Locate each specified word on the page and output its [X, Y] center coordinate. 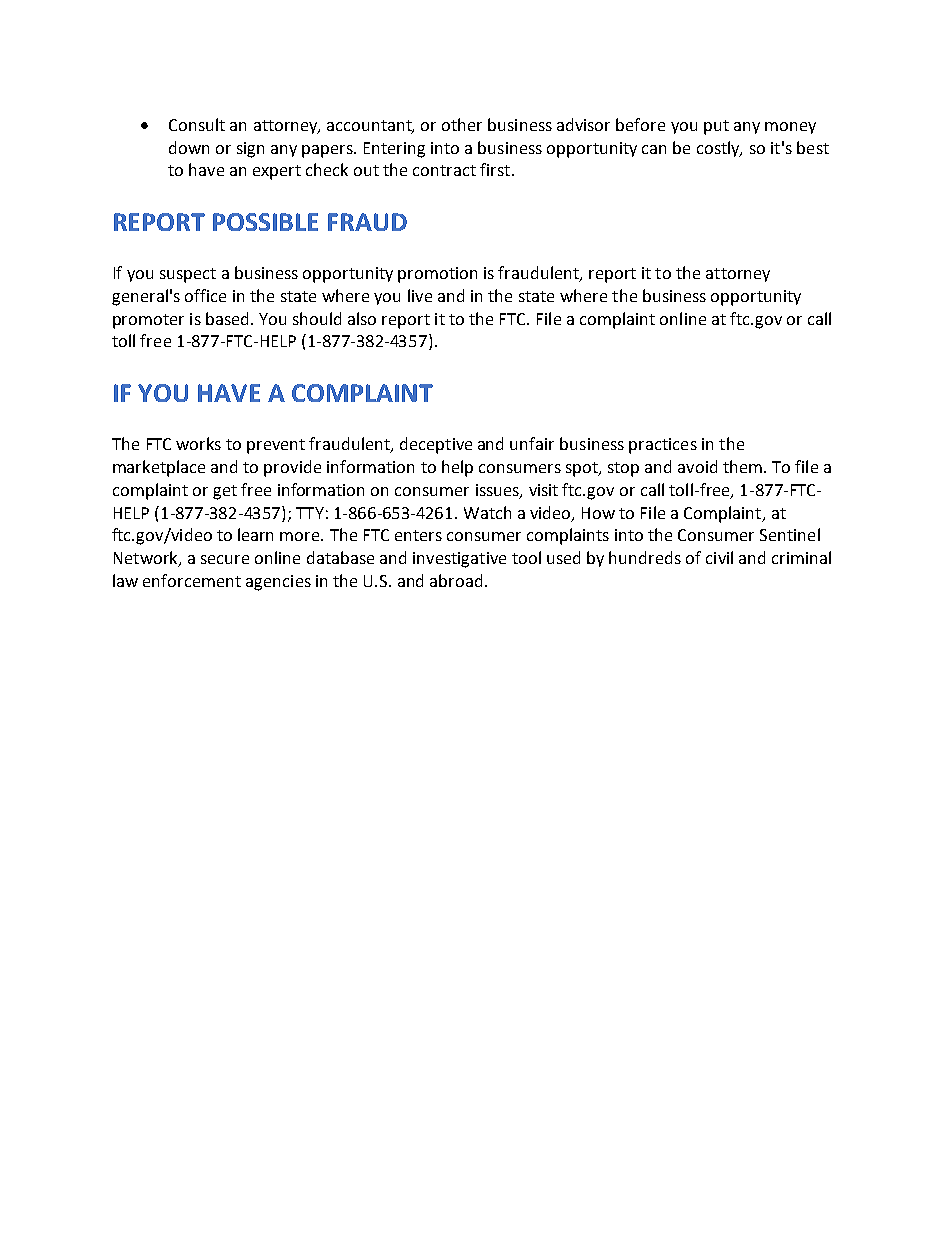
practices [663, 446]
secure [225, 559]
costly [719, 149]
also [362, 318]
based [227, 318]
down [189, 147]
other [462, 124]
